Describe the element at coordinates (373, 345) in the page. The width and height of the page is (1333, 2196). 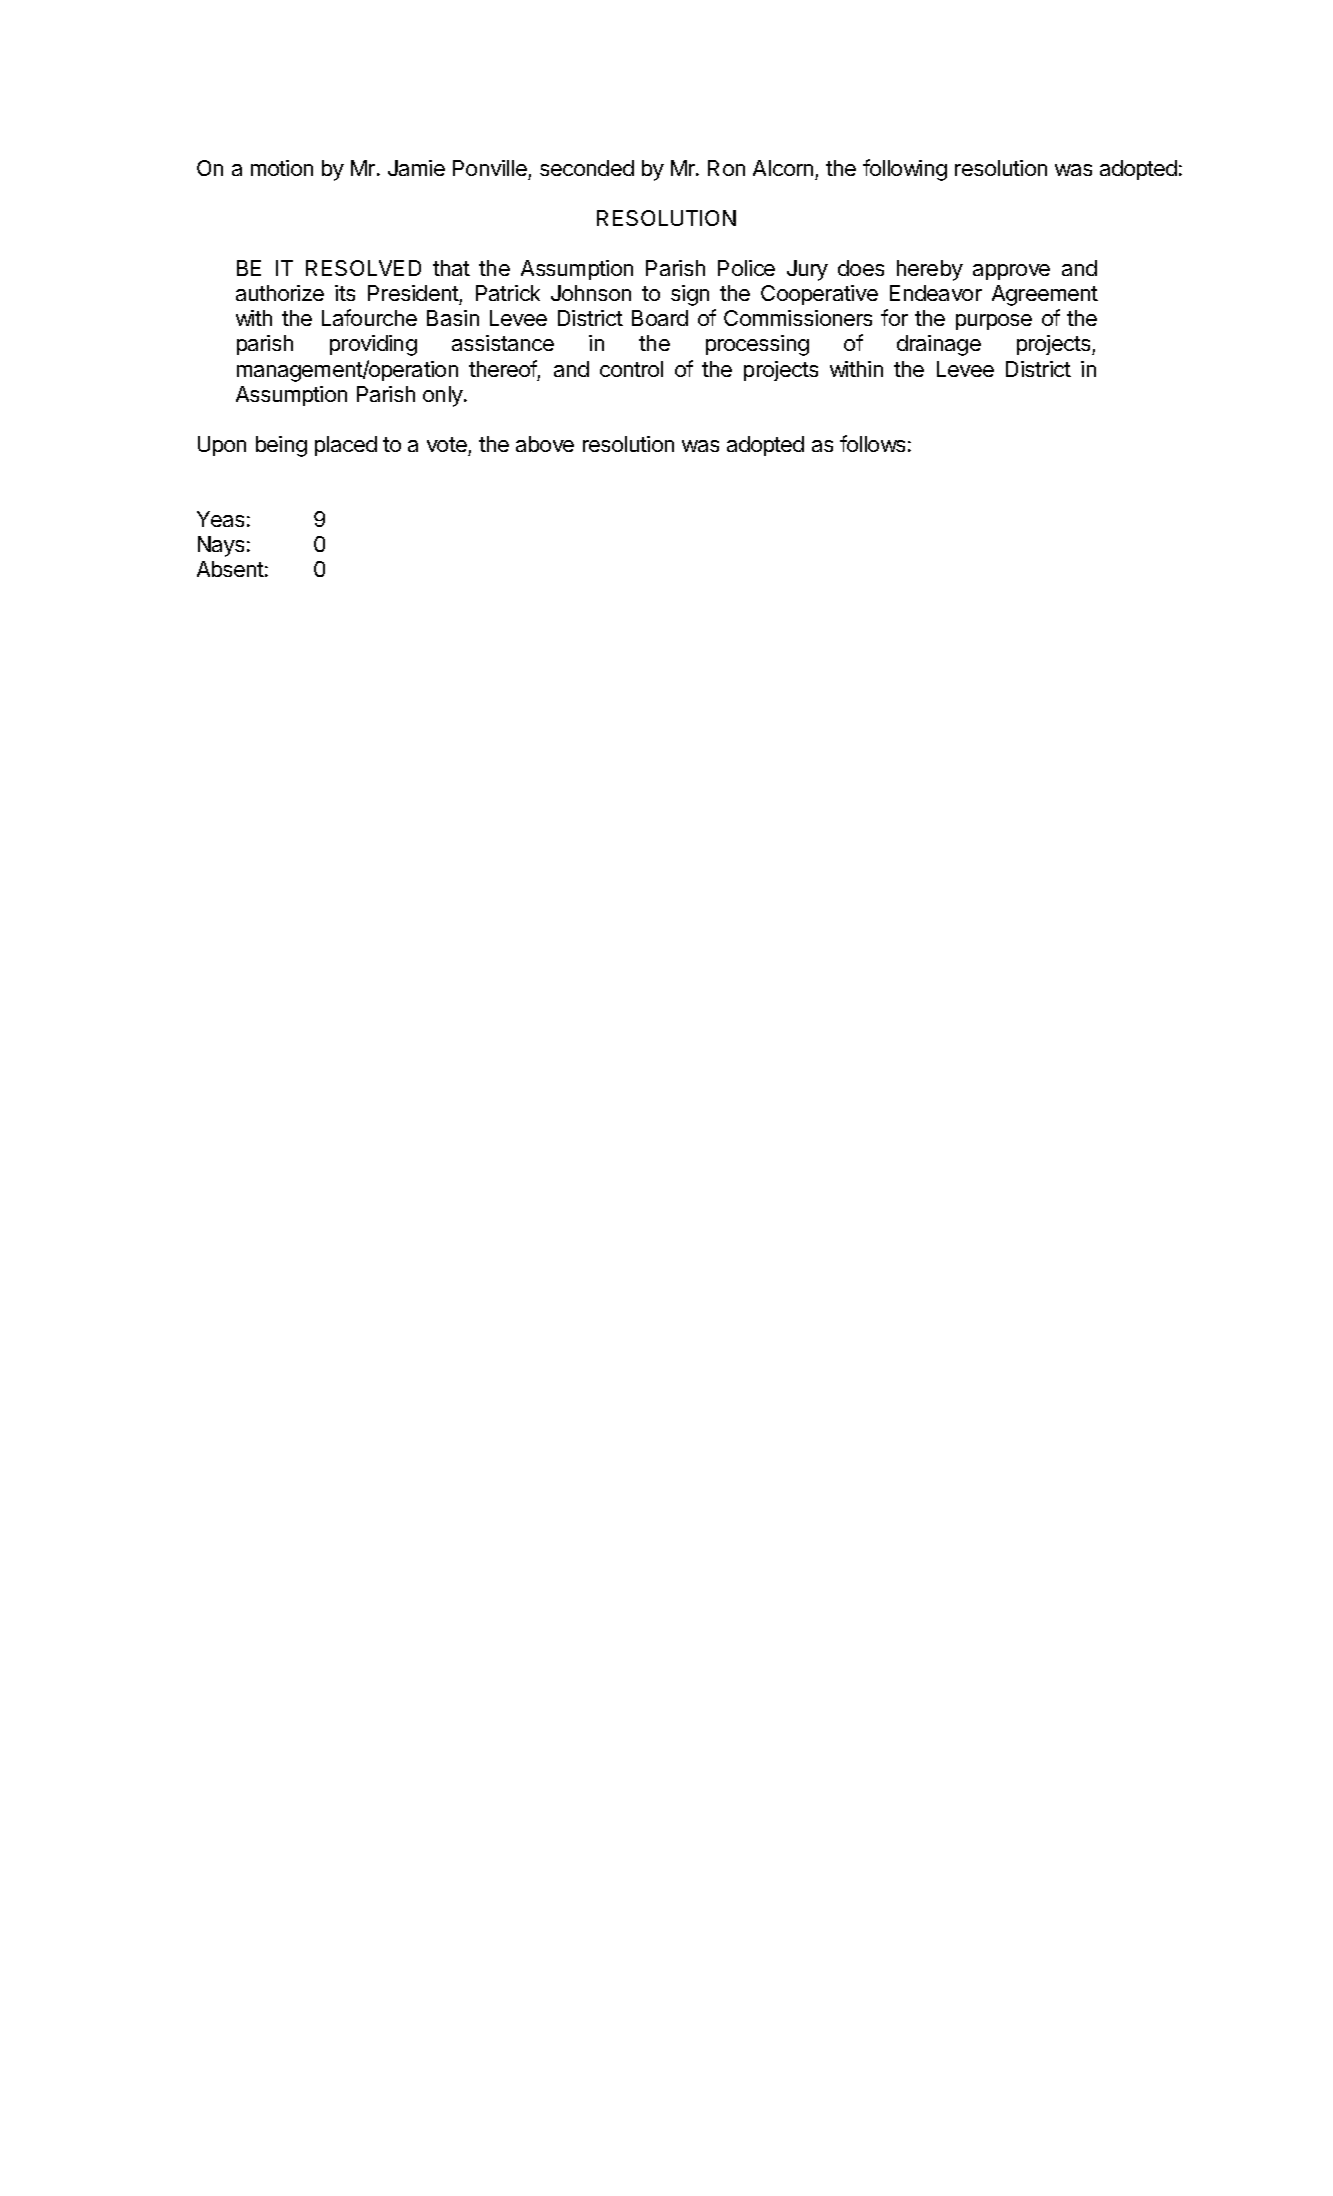
I see `providing` at that location.
